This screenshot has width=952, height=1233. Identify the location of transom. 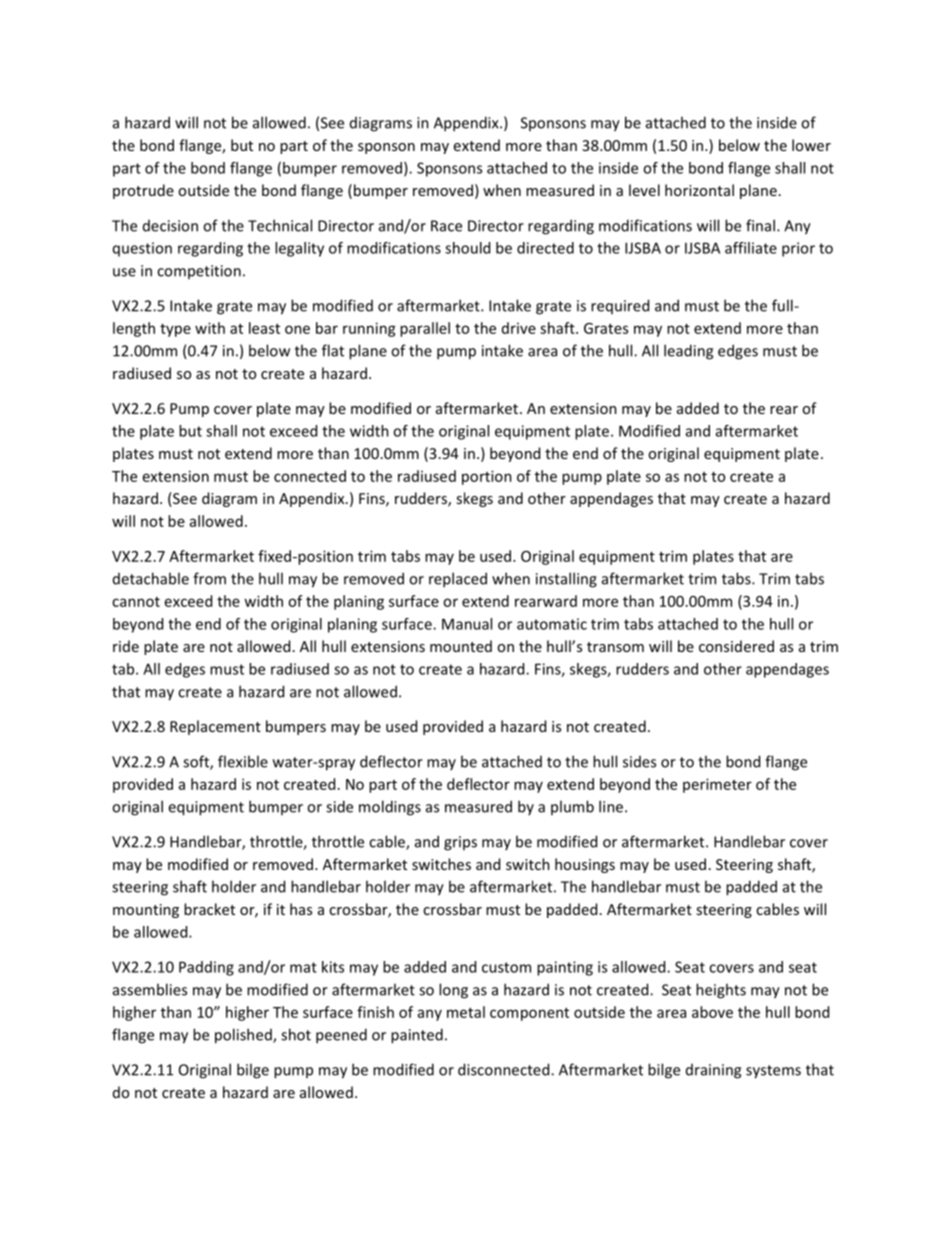
(615, 647).
